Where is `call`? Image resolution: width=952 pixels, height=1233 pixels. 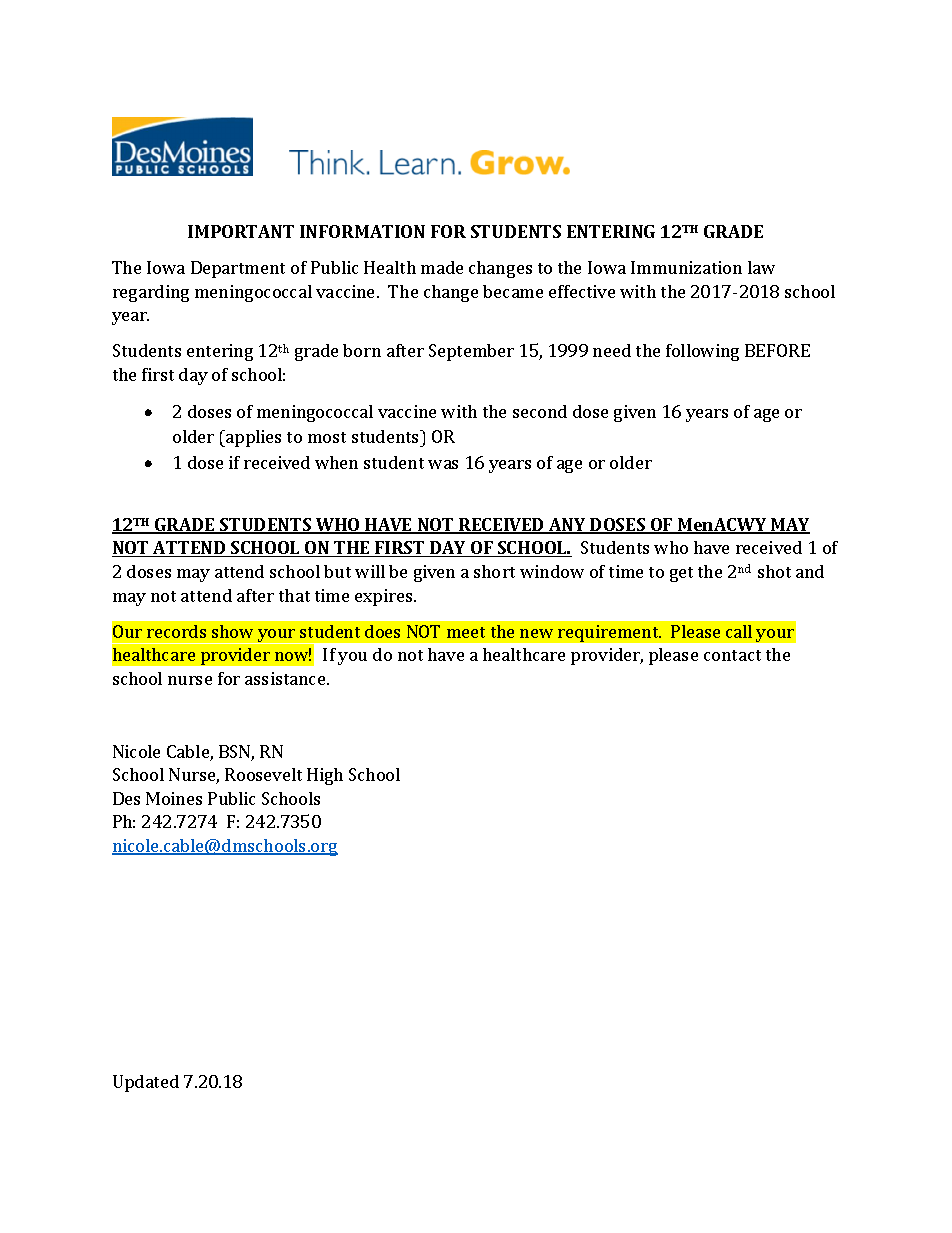
call is located at coordinates (739, 631).
